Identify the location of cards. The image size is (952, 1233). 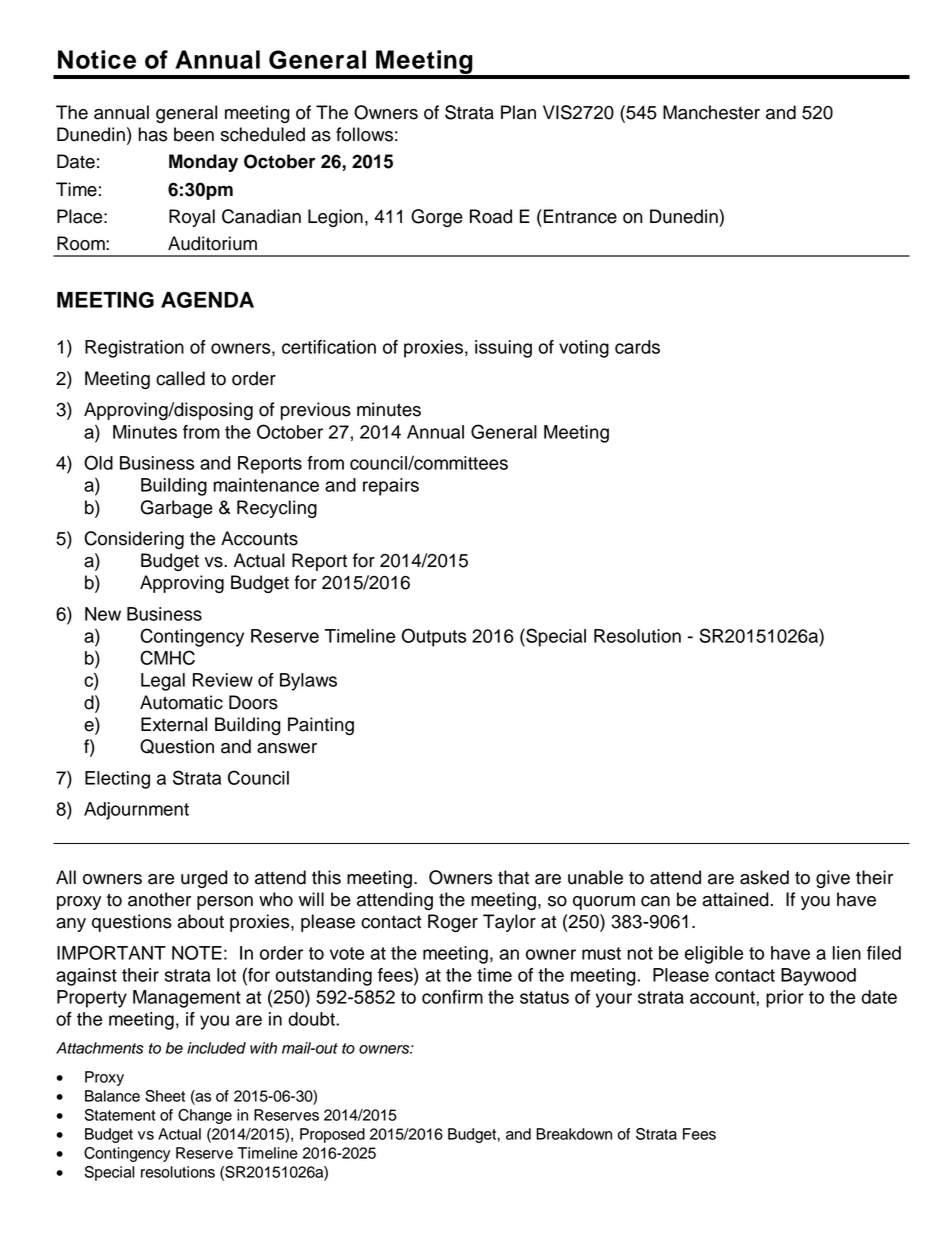
(637, 347).
